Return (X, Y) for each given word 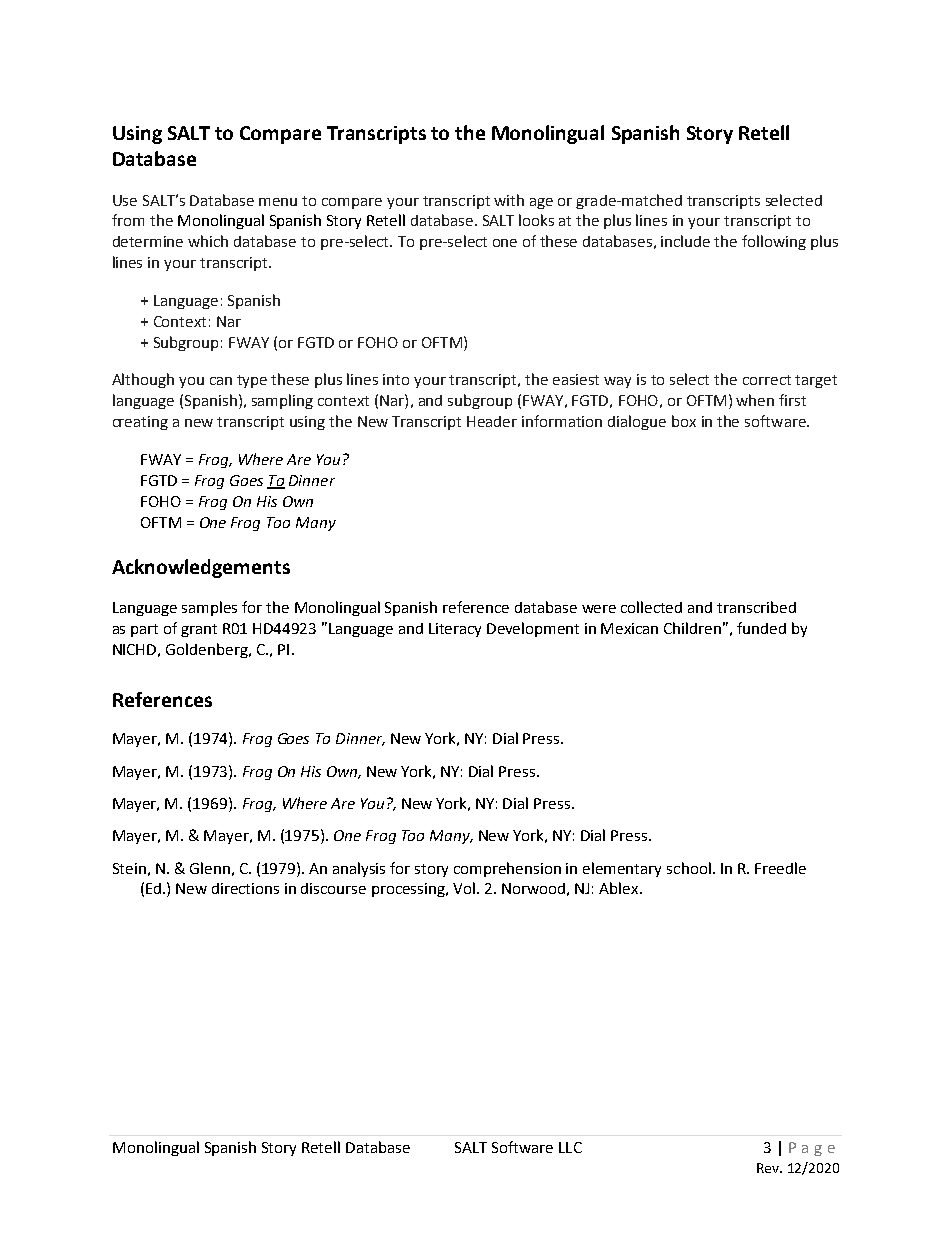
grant (199, 630)
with (509, 200)
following (774, 242)
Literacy (455, 630)
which (208, 241)
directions (245, 888)
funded (761, 628)
